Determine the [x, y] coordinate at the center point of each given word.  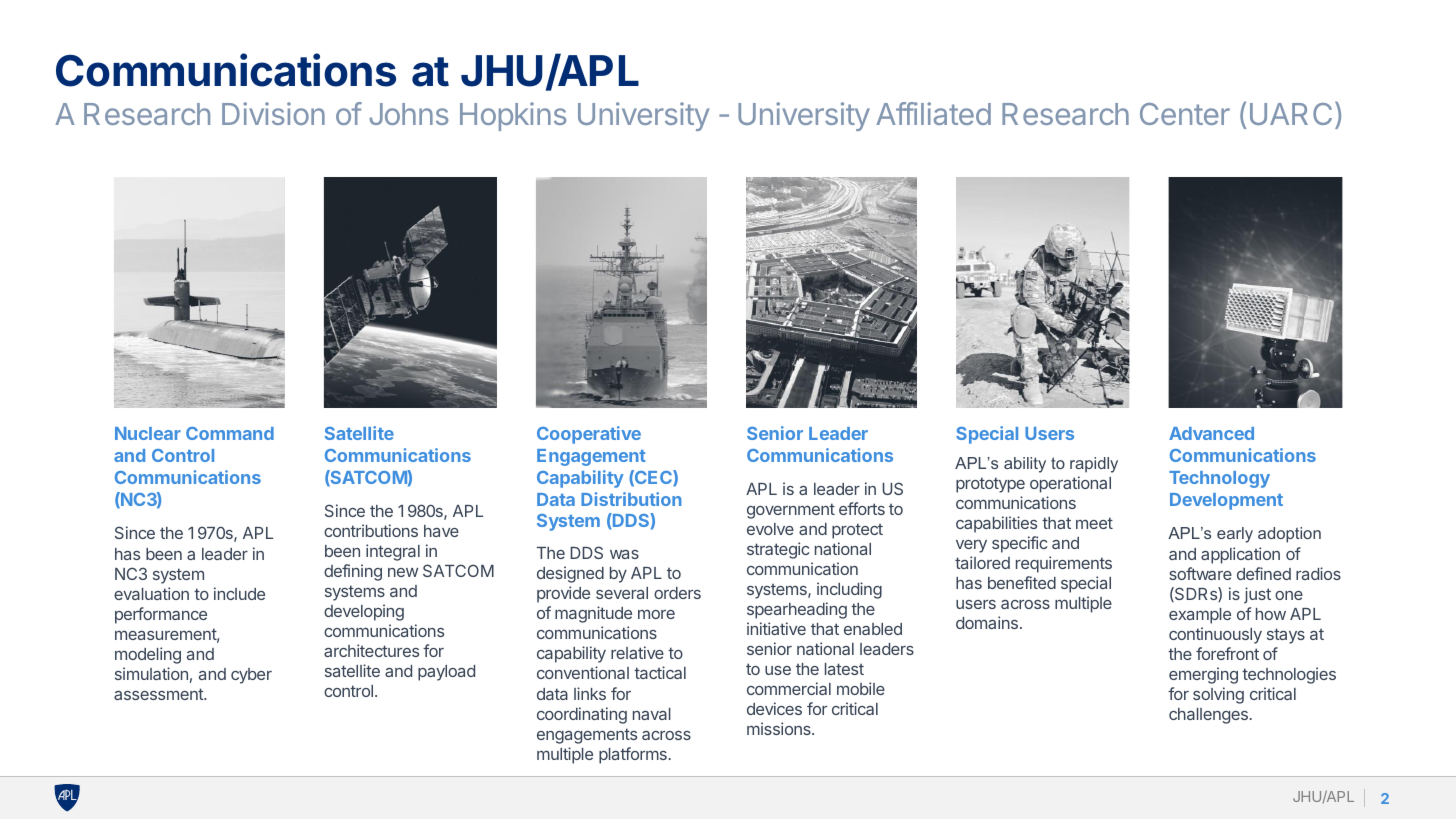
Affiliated [933, 113]
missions [780, 728]
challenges [1208, 716]
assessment [159, 694]
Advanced [1211, 433]
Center [1185, 114]
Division [273, 113]
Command [230, 433]
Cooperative [589, 435]
